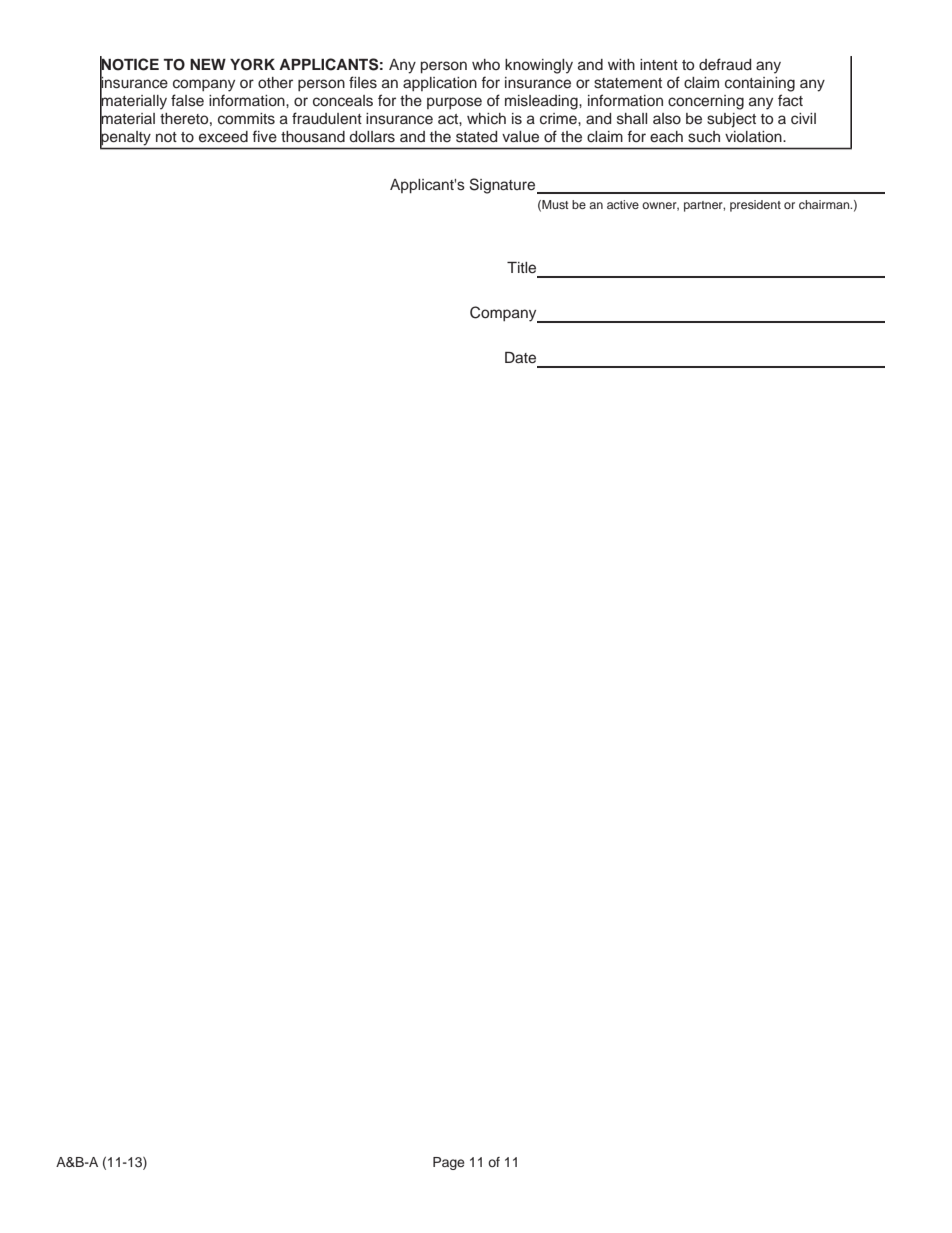 This screenshot has width=952, height=1233. I want to click on Page, so click(448, 1163).
